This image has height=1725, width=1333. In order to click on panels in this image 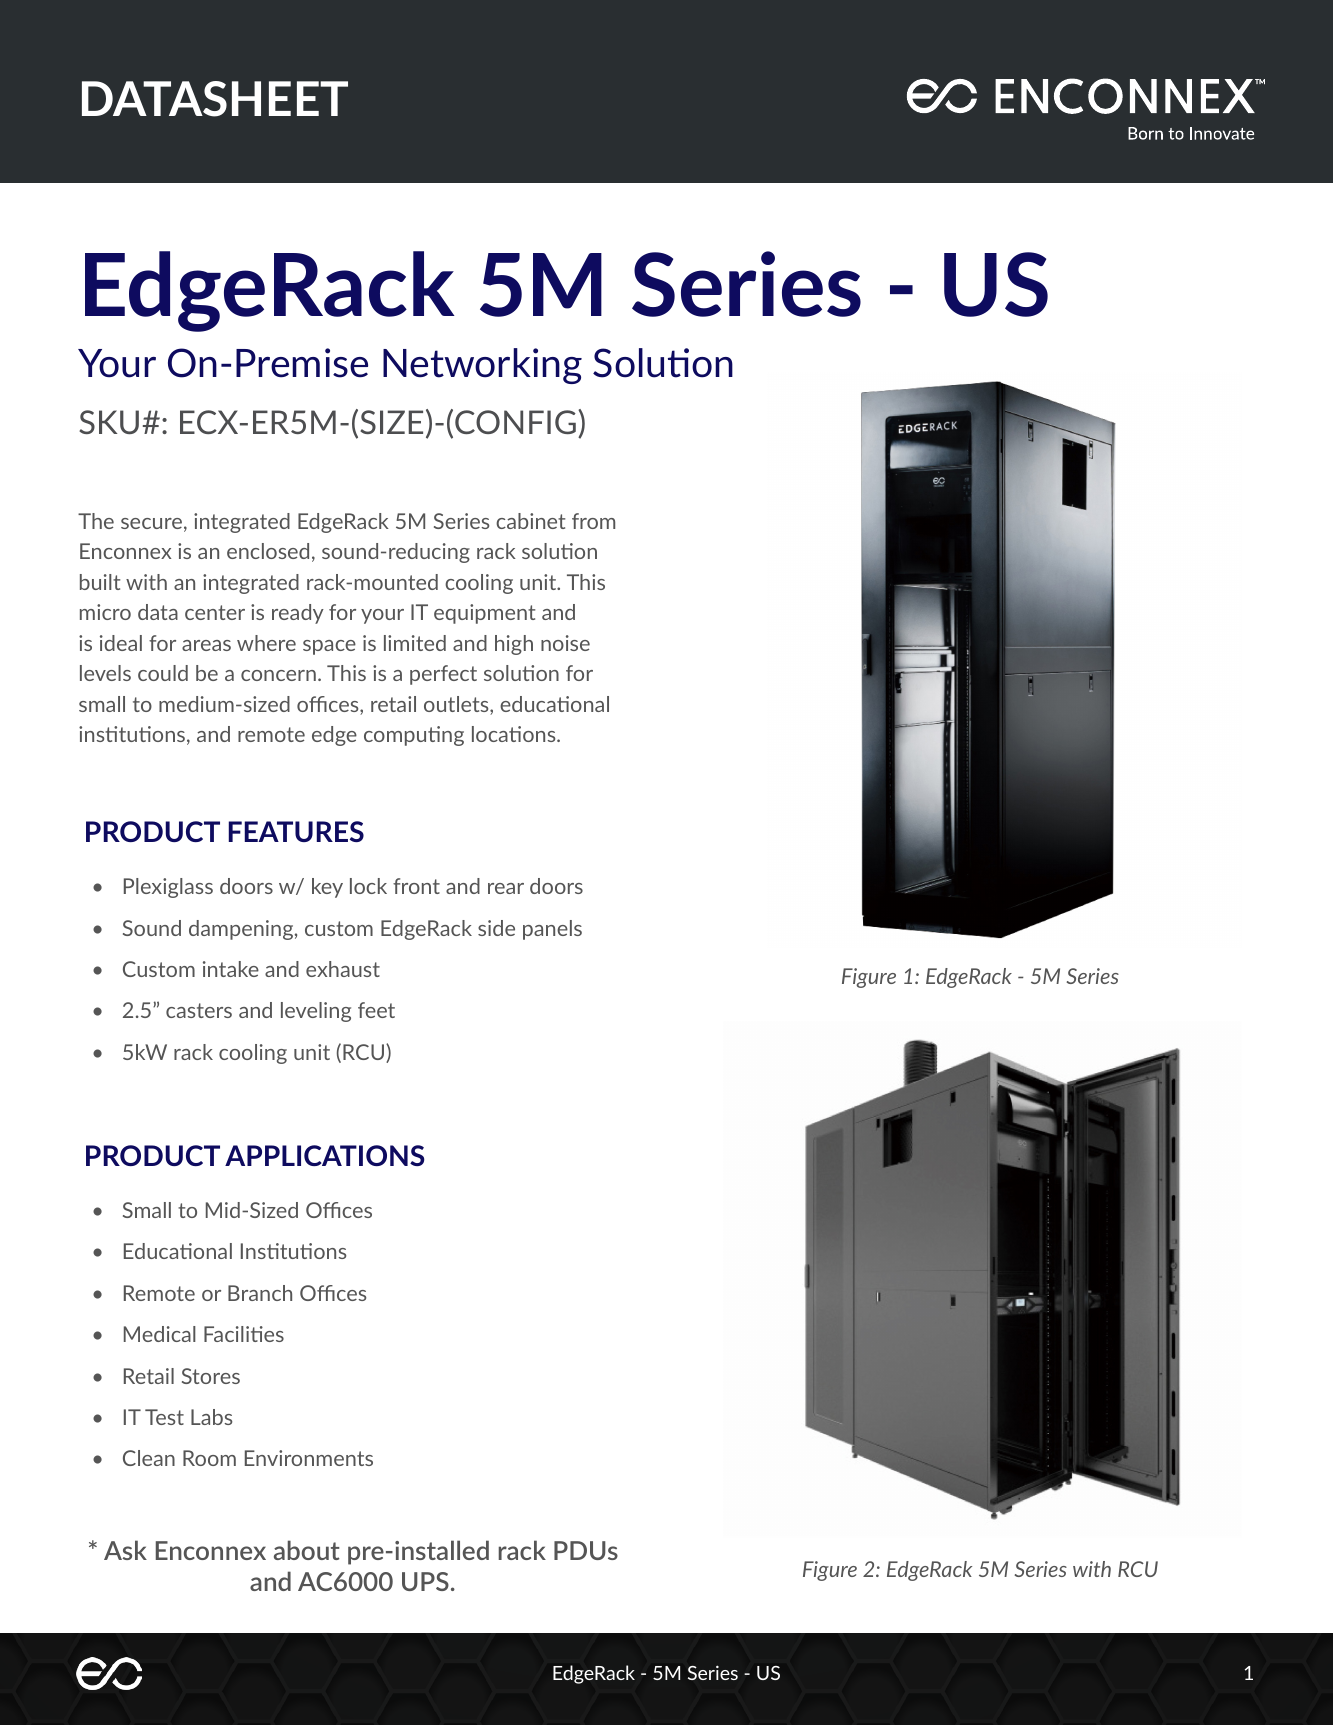, I will do `click(552, 930)`.
